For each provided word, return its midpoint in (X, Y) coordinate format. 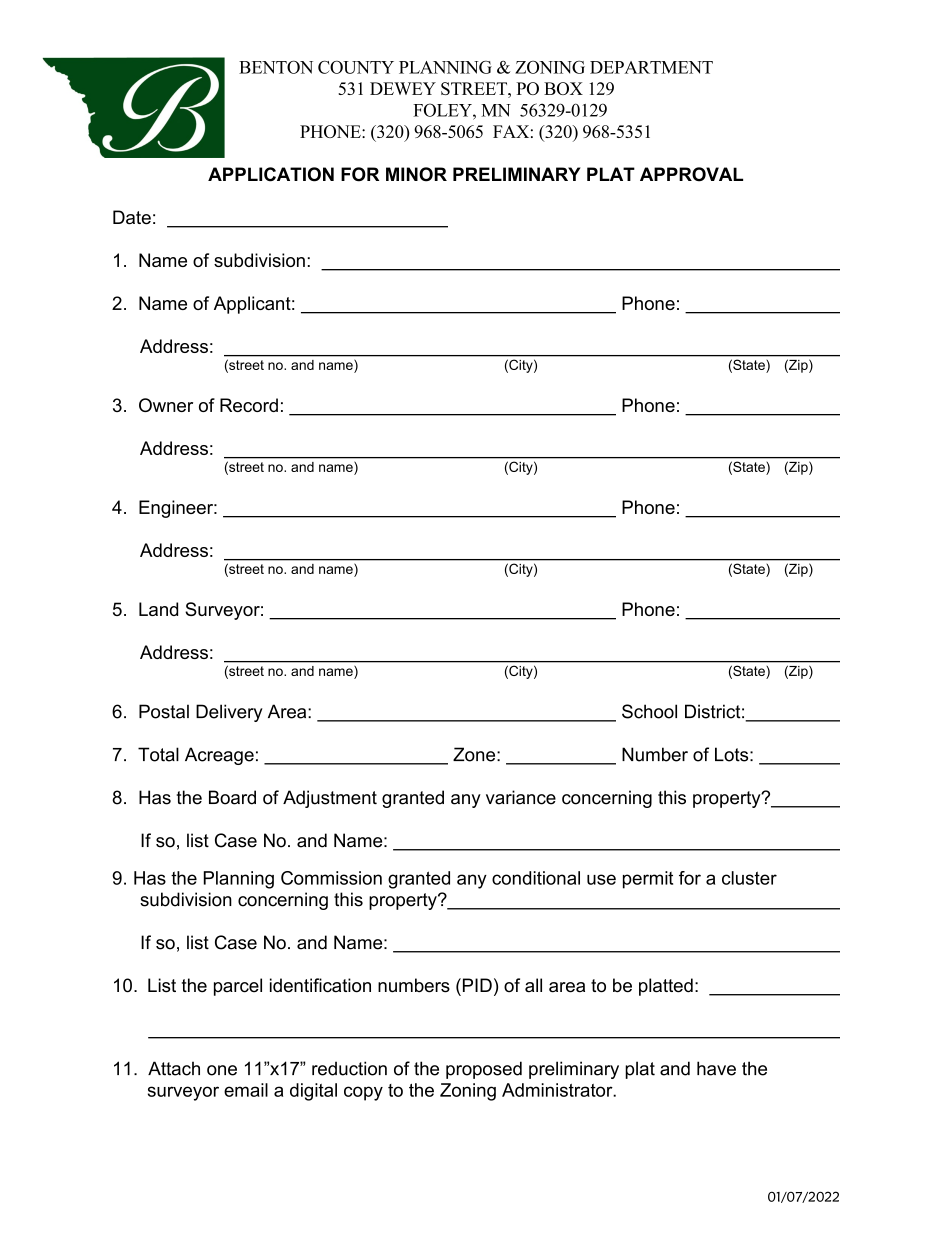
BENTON (276, 67)
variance (521, 797)
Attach (174, 1068)
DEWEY (403, 88)
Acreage (219, 756)
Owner (166, 405)
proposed (484, 1070)
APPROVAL (691, 174)
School (649, 711)
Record (249, 405)
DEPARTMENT (651, 67)
